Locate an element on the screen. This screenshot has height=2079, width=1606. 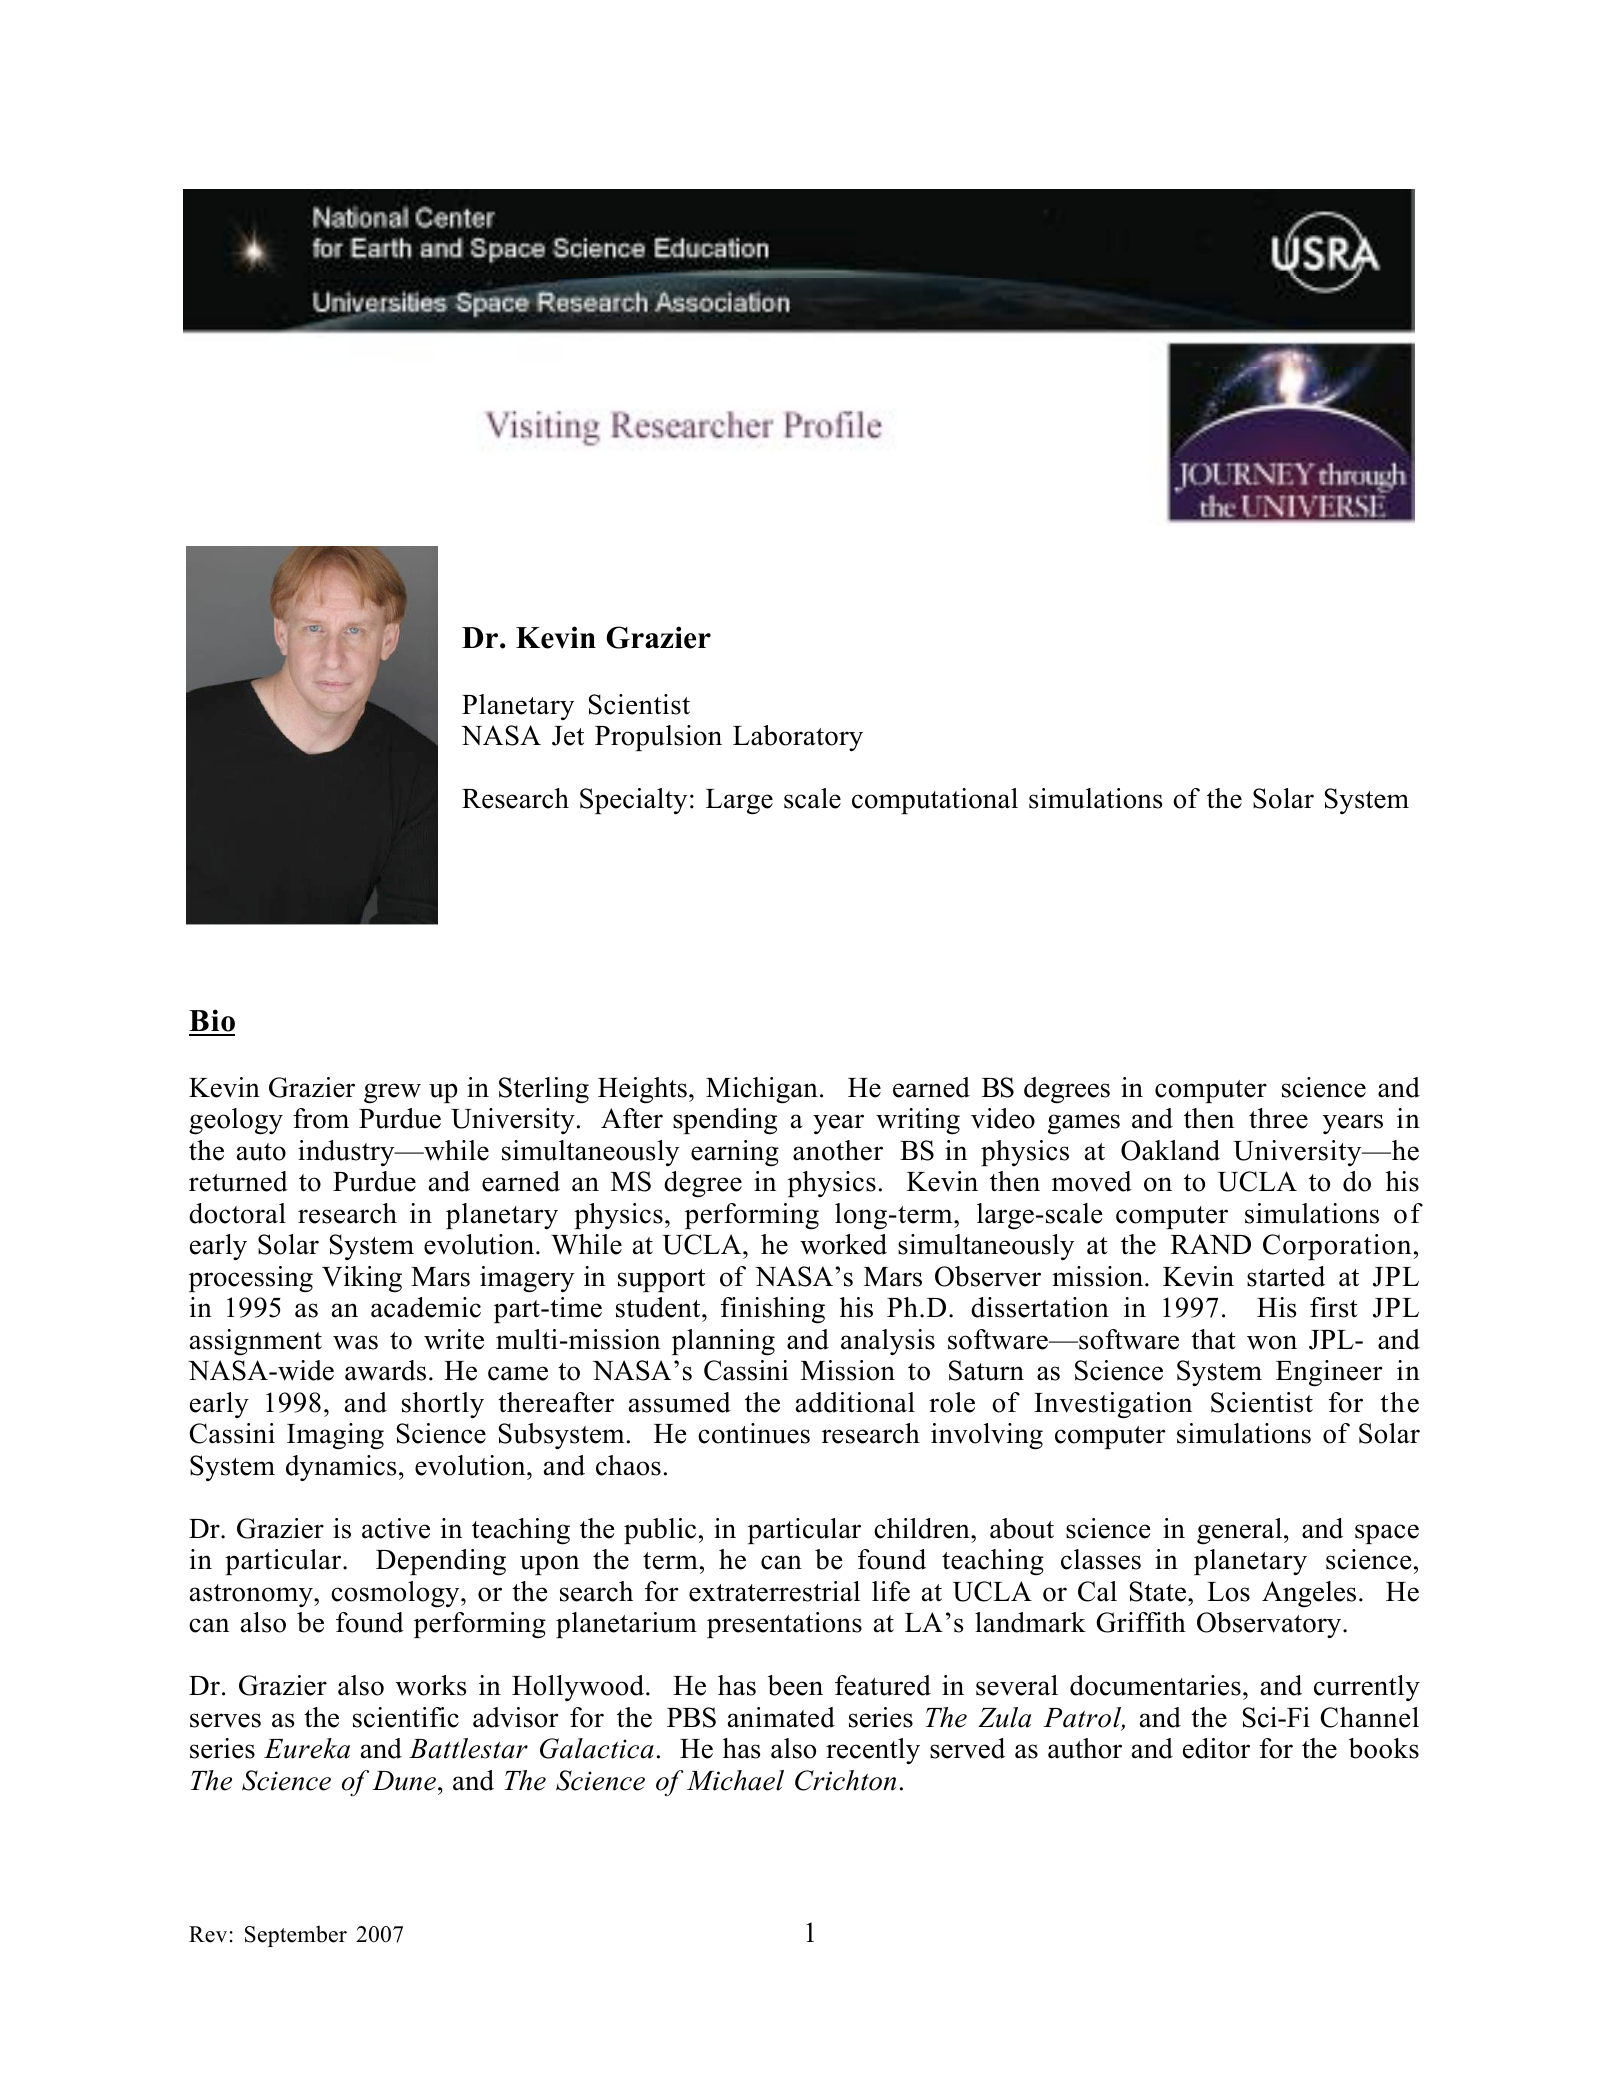
from is located at coordinates (321, 1118).
